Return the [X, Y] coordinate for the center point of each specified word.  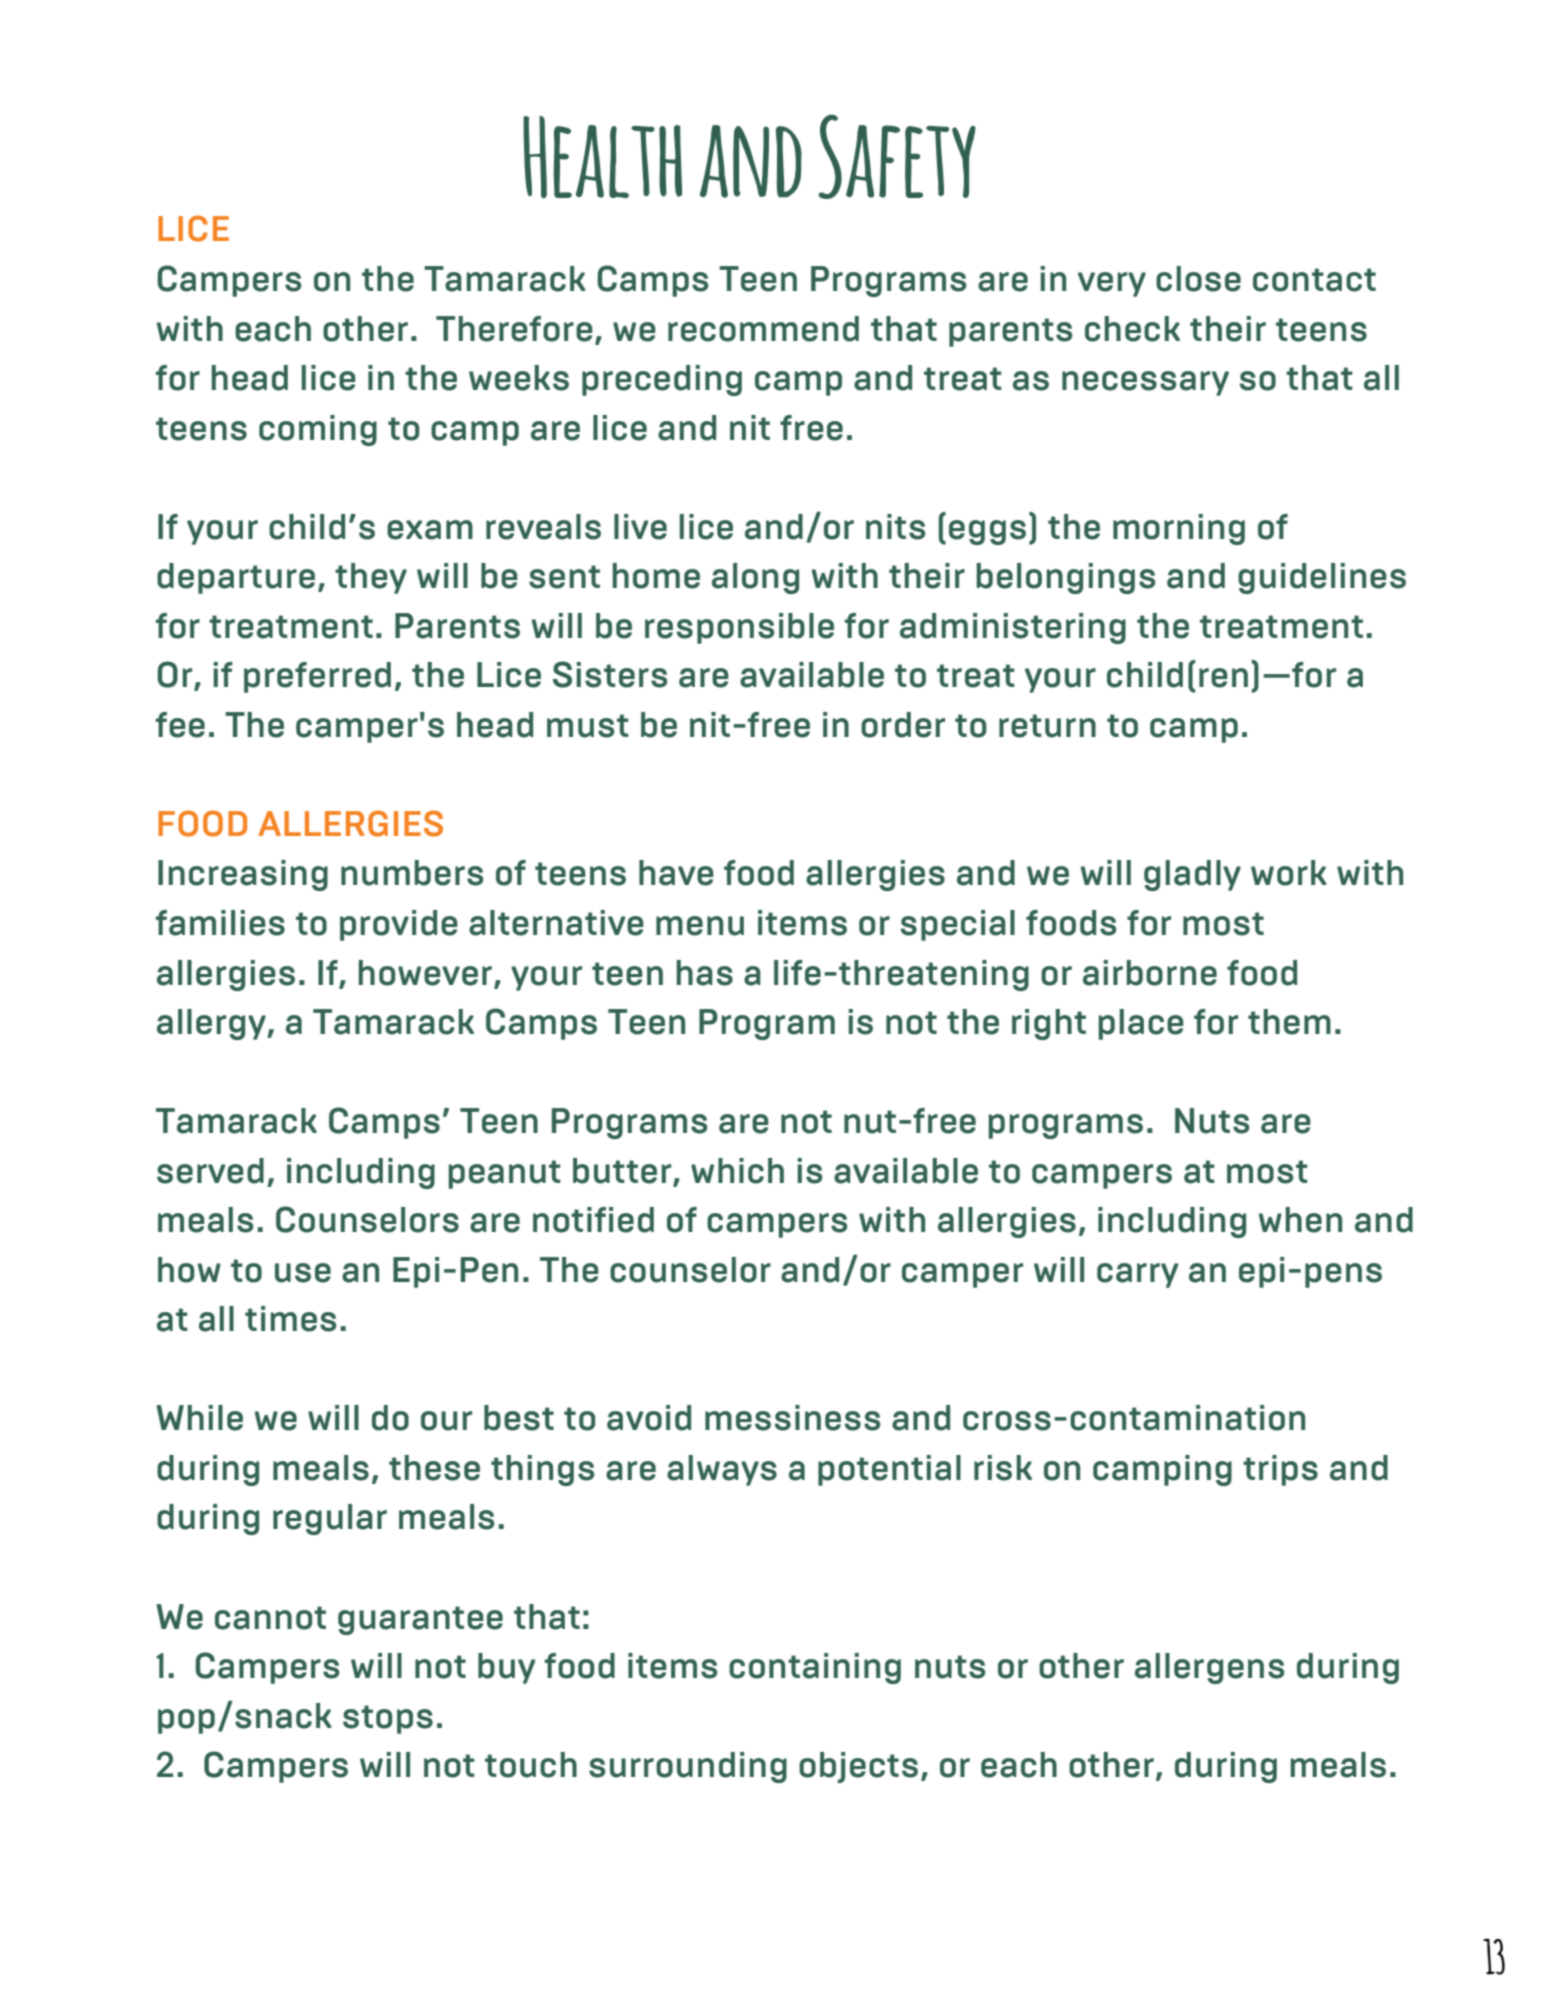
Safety [897, 156]
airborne [1150, 973]
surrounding [688, 1767]
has [705, 973]
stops [388, 1719]
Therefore [514, 329]
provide [399, 925]
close [1198, 279]
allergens [1210, 1668]
